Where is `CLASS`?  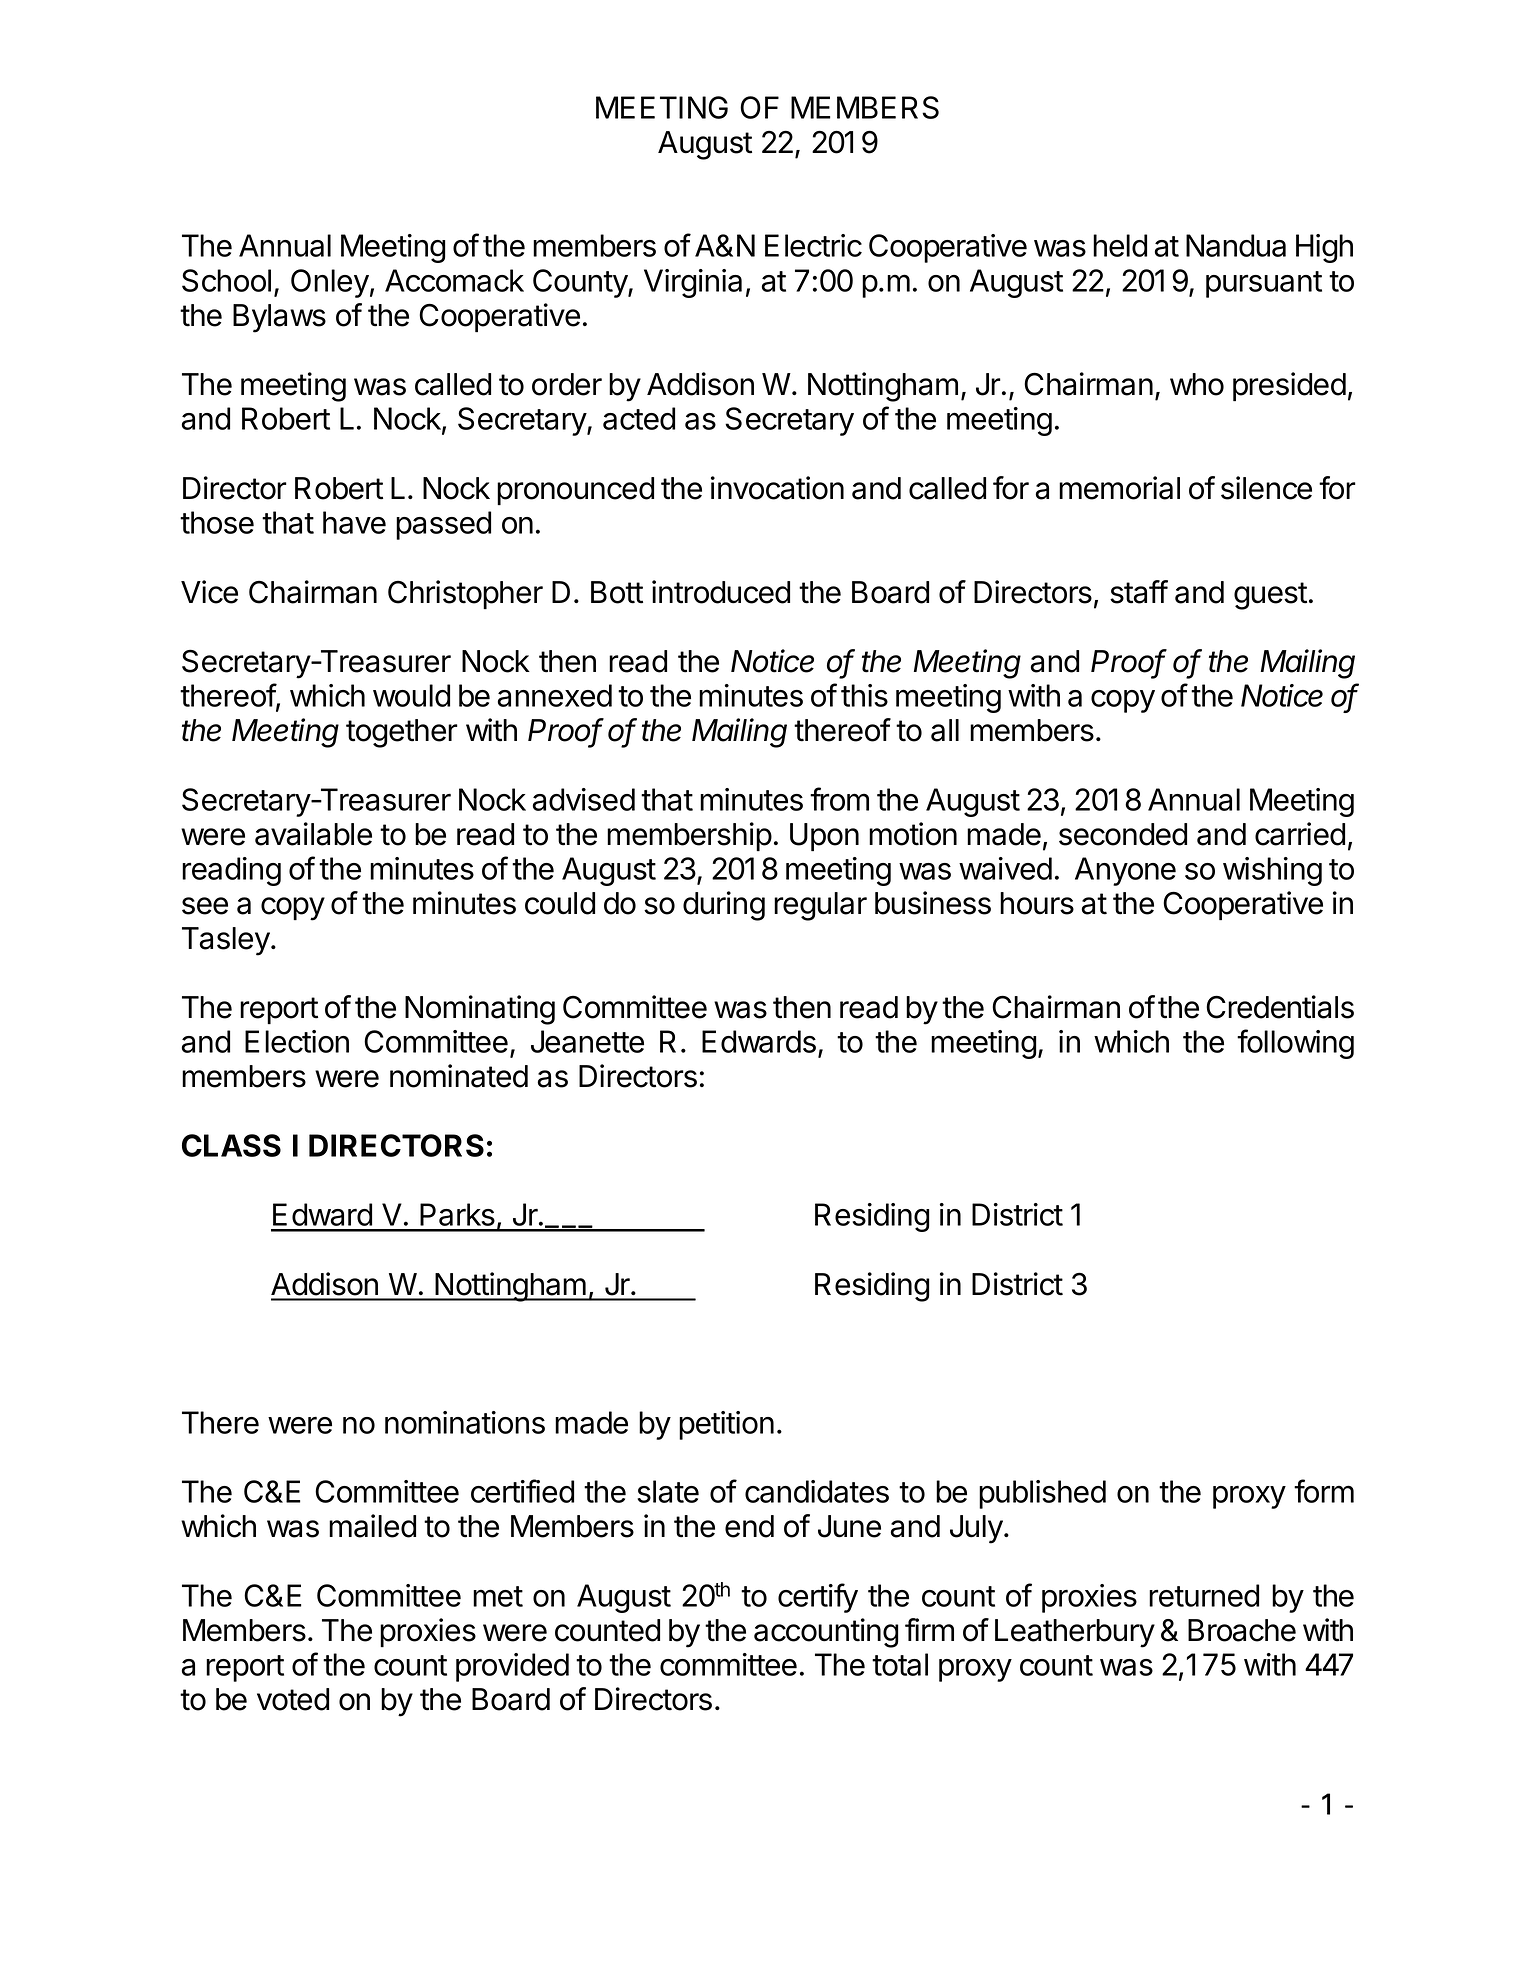
CLASS is located at coordinates (231, 1145).
